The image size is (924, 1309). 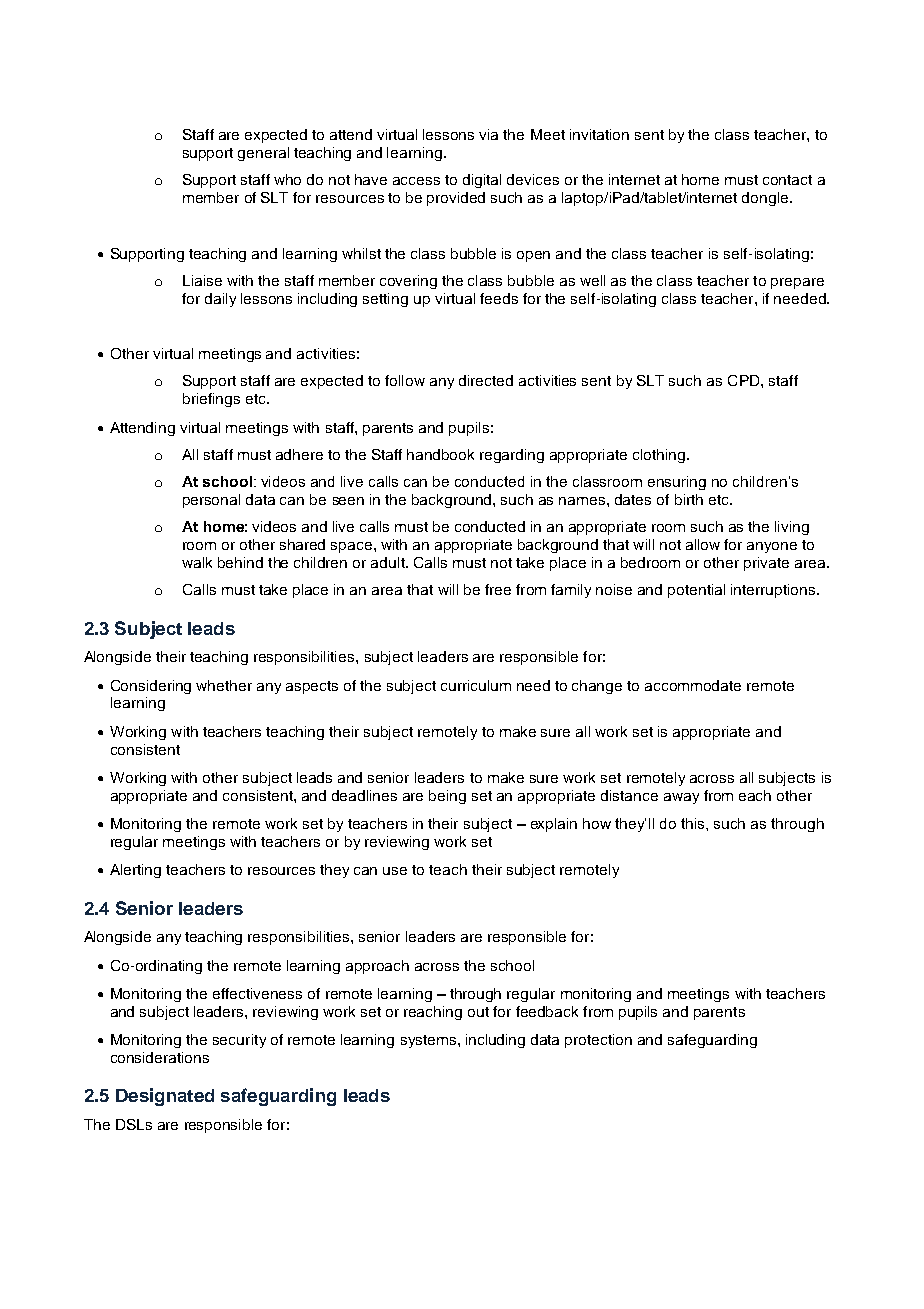 I want to click on being, so click(x=447, y=797).
